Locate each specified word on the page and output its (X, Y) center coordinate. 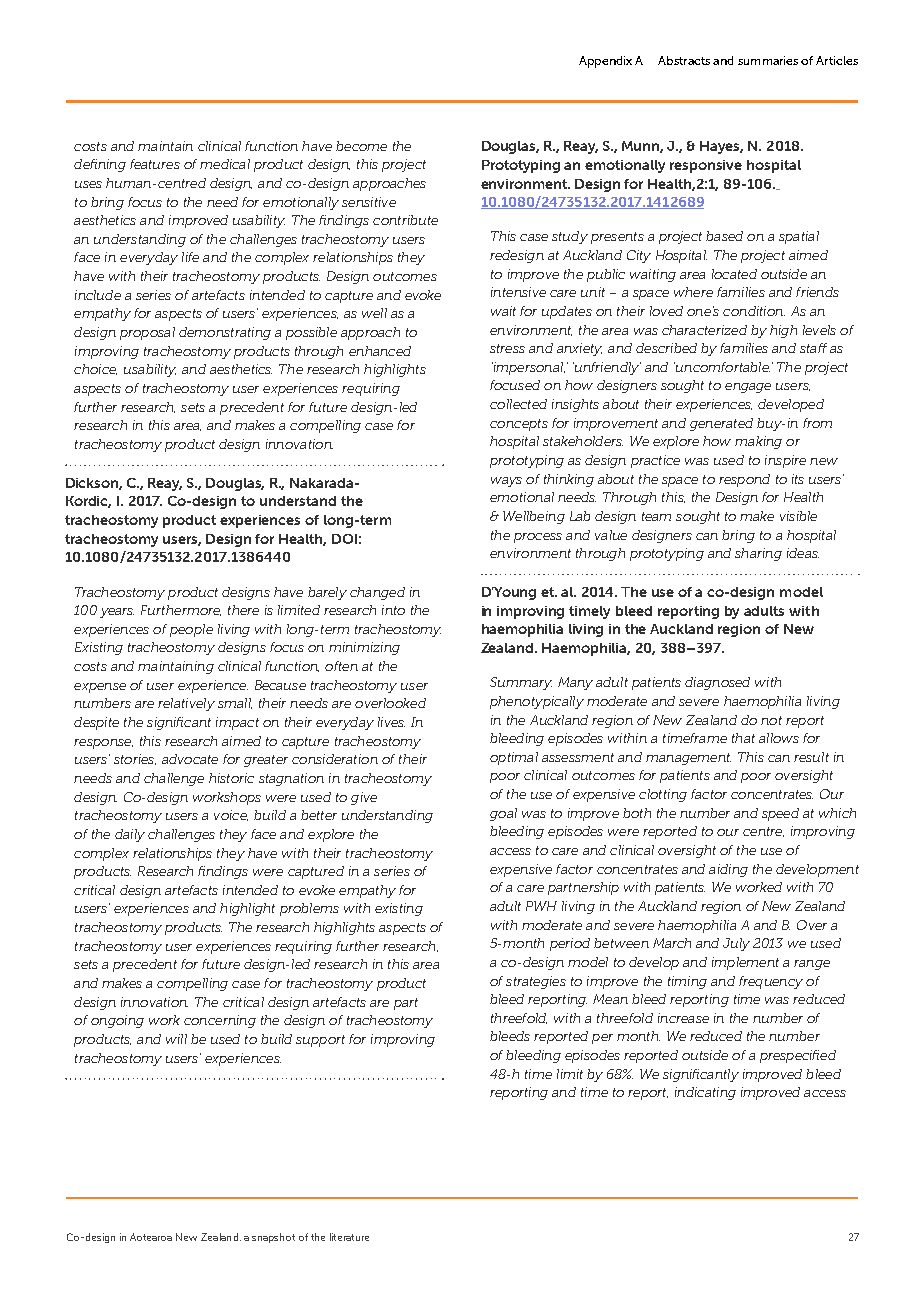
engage (748, 388)
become (361, 146)
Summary (521, 683)
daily (130, 835)
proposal (147, 333)
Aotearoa (151, 1237)
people (191, 630)
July (736, 944)
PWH (541, 906)
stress (507, 348)
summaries (768, 60)
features (155, 164)
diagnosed (717, 683)
